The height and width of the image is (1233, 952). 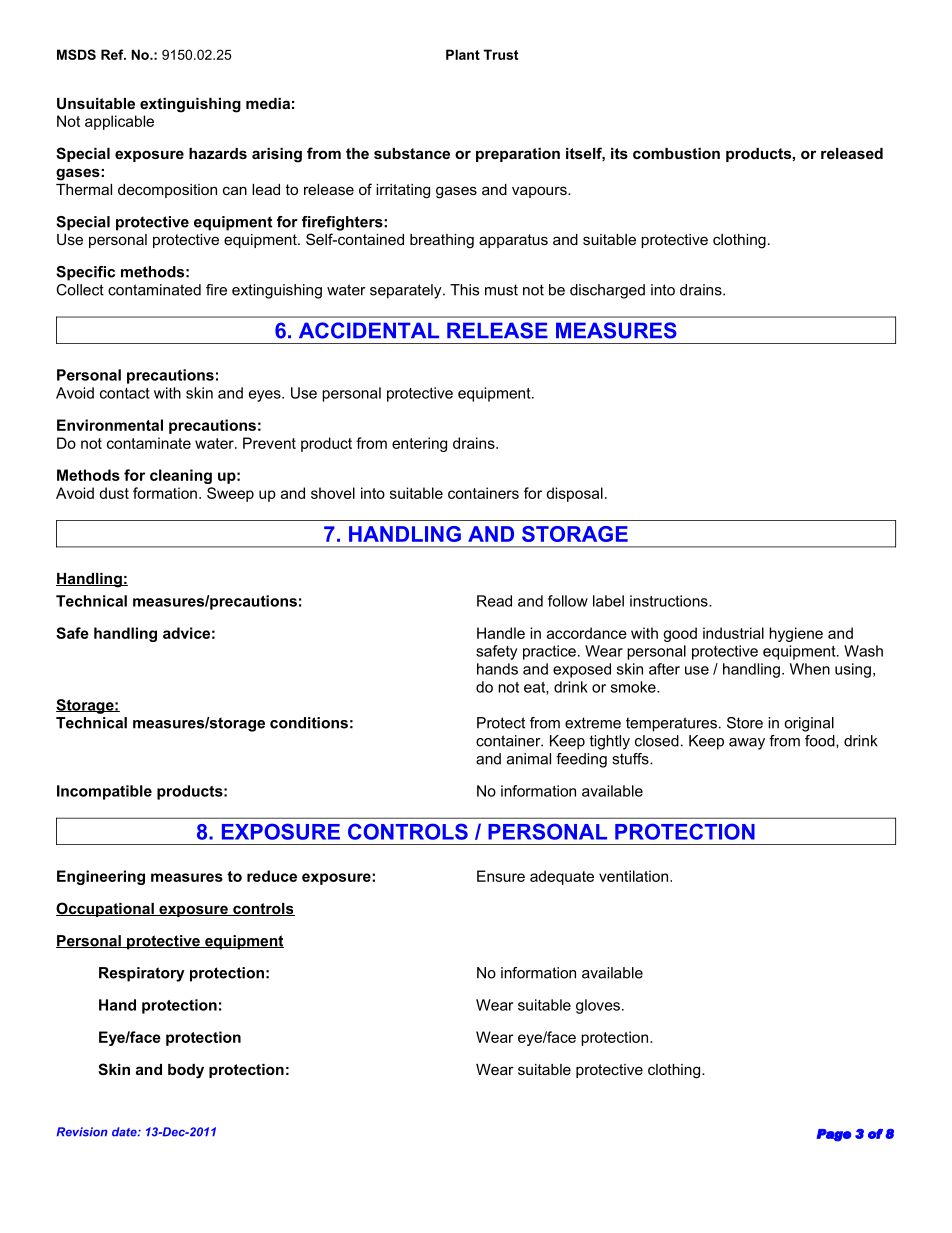 I want to click on instructions, so click(x=670, y=601).
